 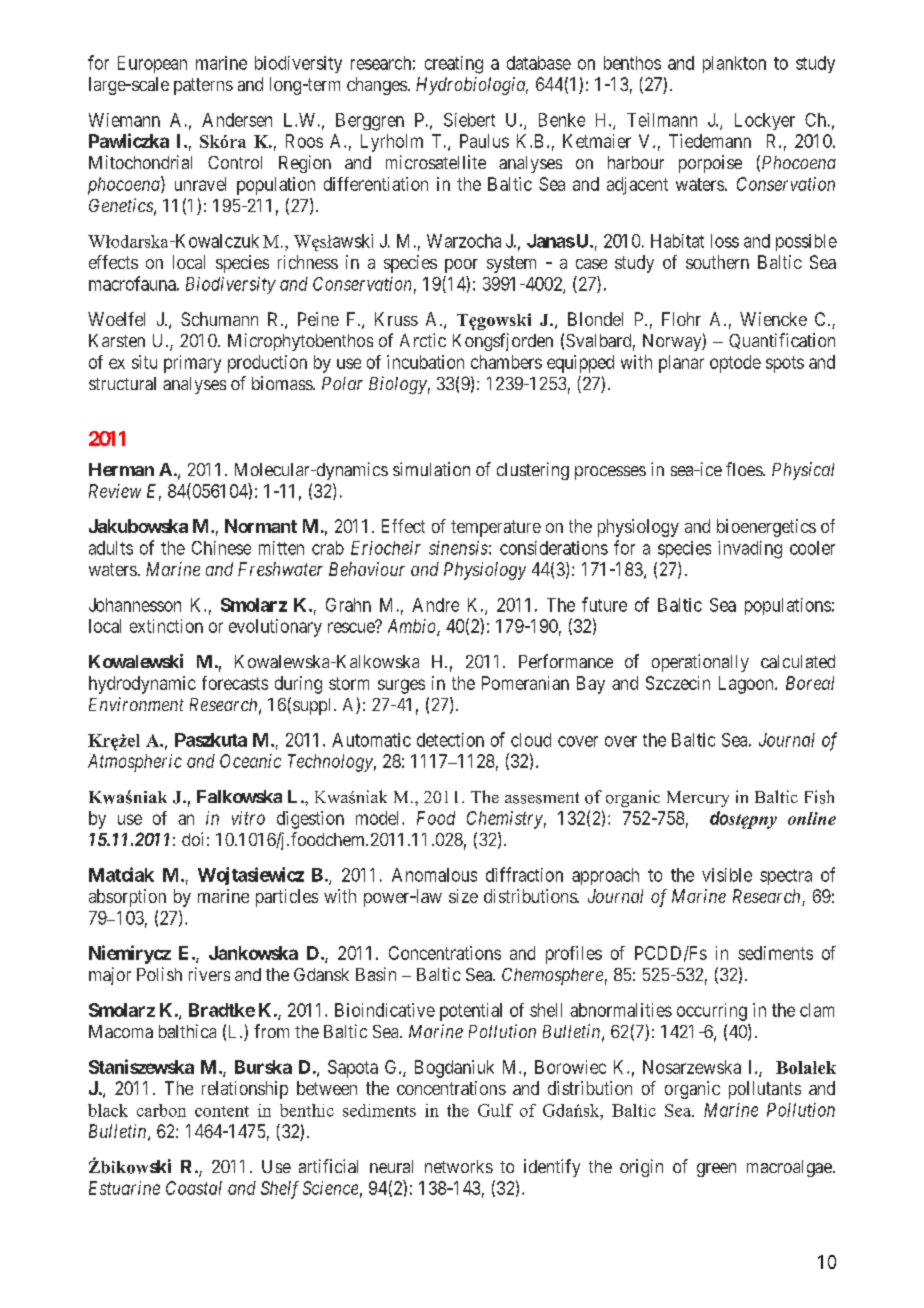 What do you see at coordinates (454, 65) in the screenshot?
I see `creating` at bounding box center [454, 65].
